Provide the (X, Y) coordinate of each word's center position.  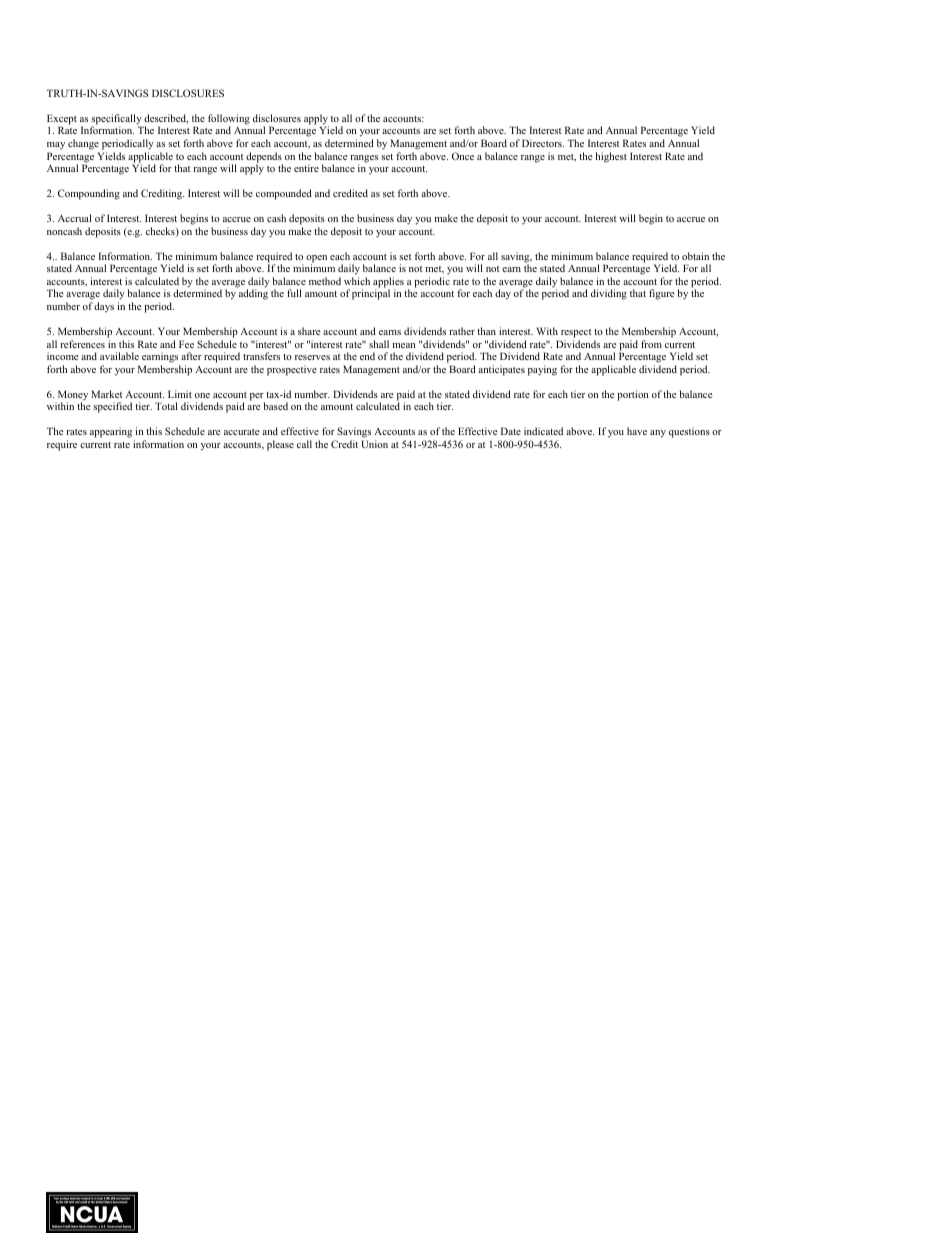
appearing (111, 432)
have (637, 431)
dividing (609, 294)
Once (463, 156)
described (166, 119)
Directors (543, 143)
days (104, 307)
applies (388, 283)
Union (374, 444)
